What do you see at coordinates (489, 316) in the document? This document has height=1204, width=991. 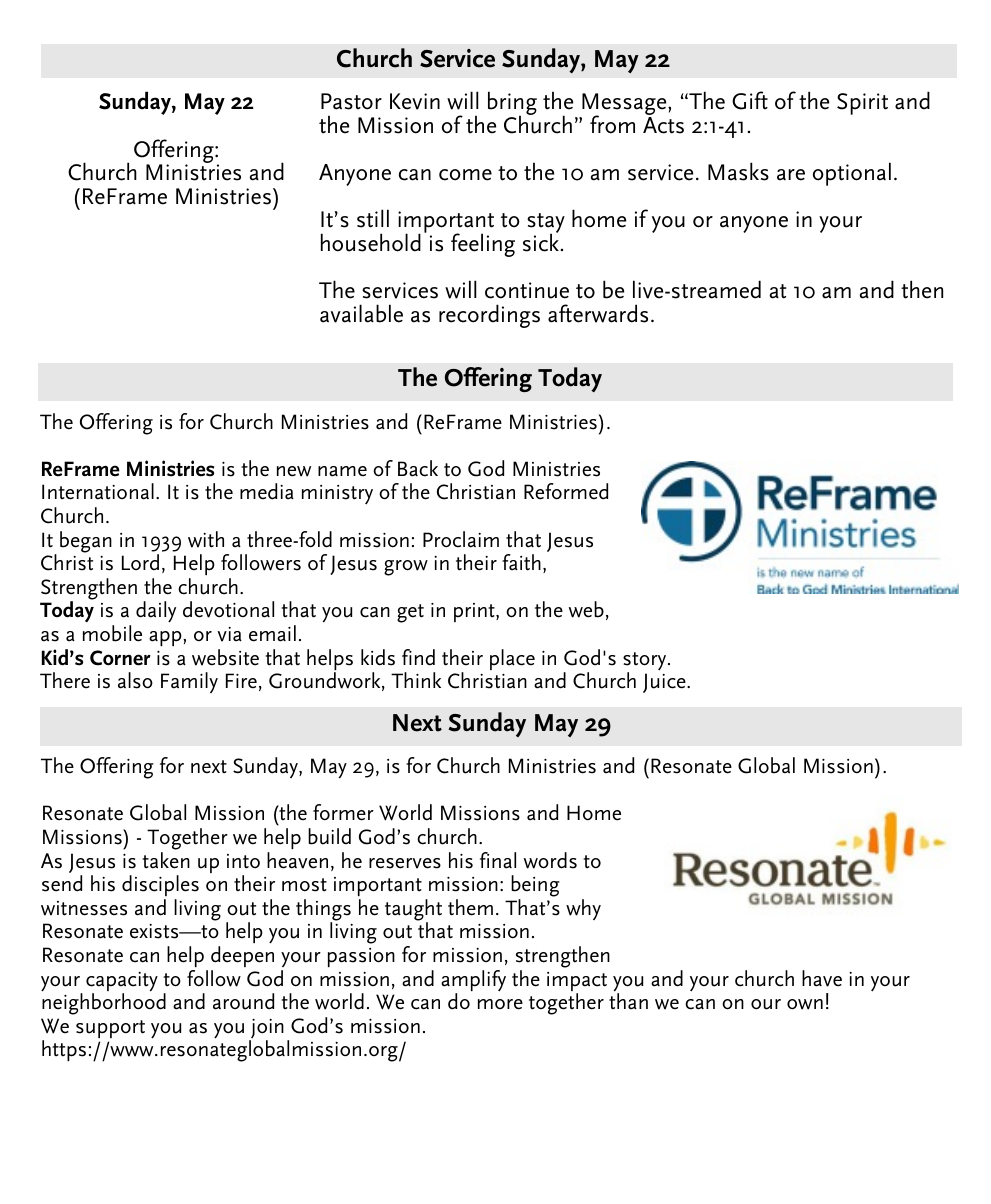 I see `recordings` at bounding box center [489, 316].
